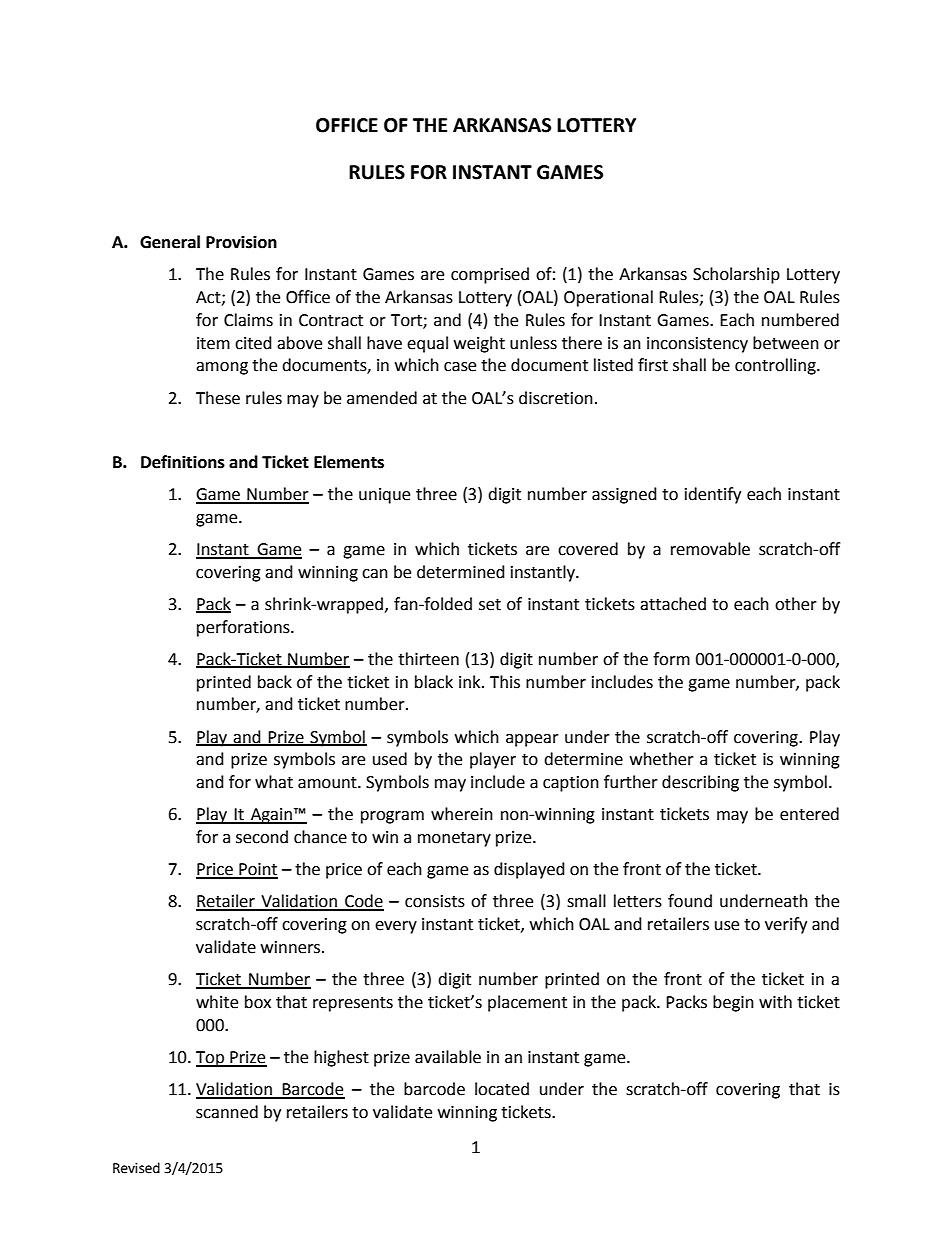 The height and width of the screenshot is (1233, 952). I want to click on This, so click(505, 682).
